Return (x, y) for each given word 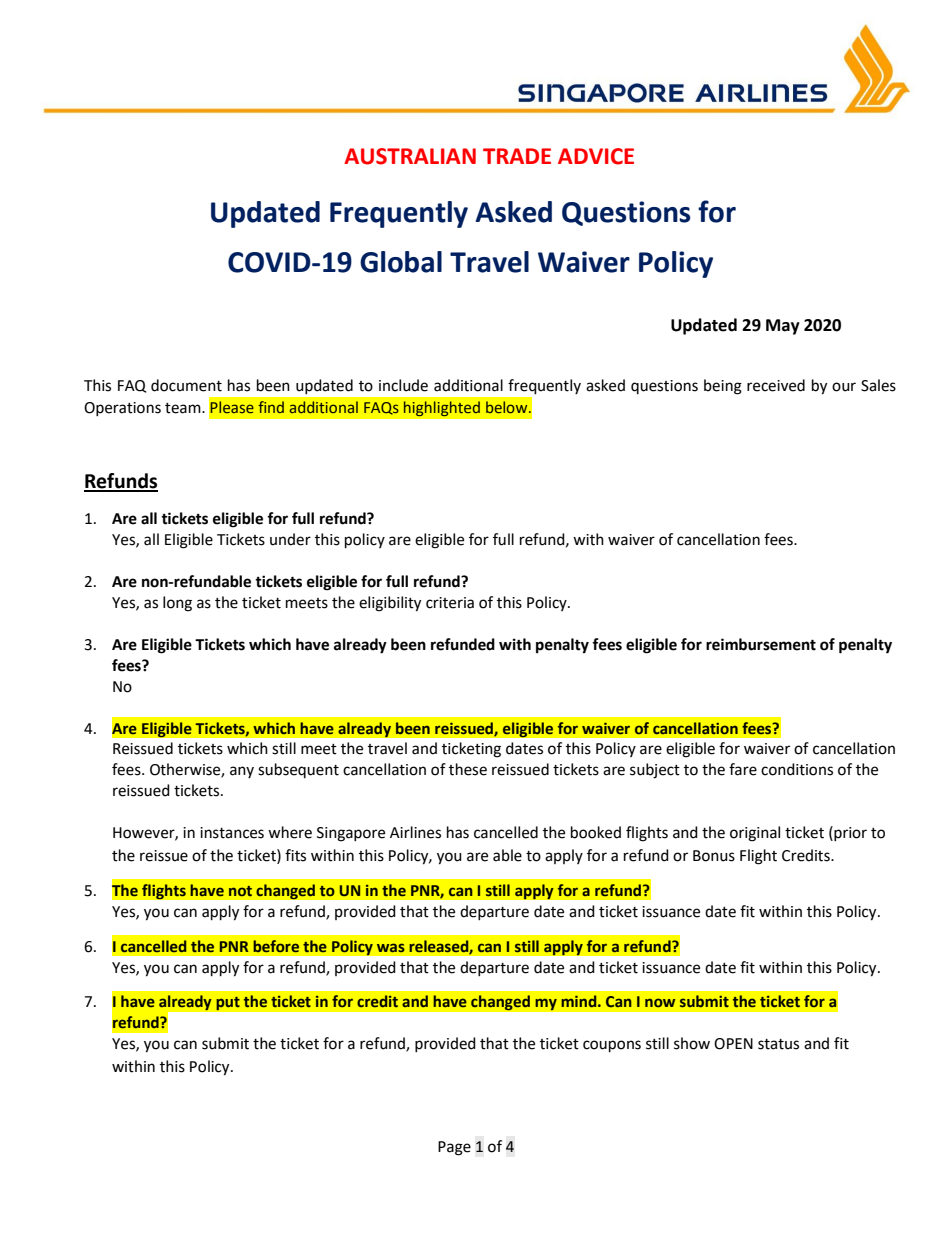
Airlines (415, 832)
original (755, 834)
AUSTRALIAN (410, 156)
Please (232, 407)
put (228, 1003)
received (776, 385)
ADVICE (596, 156)
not (240, 891)
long (177, 604)
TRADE (517, 156)
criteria (450, 603)
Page (454, 1148)
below (508, 407)
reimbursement (761, 644)
